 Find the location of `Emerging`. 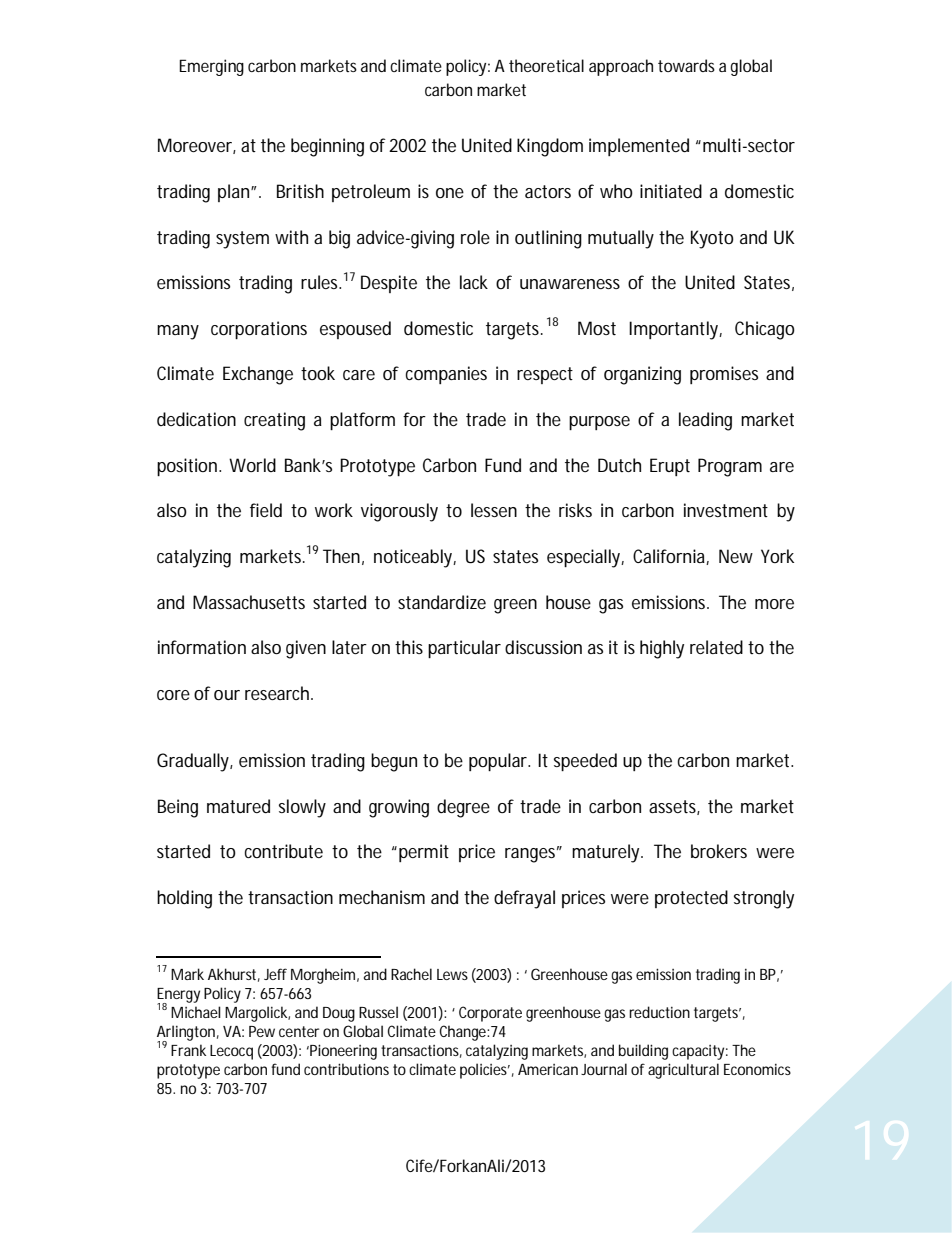

Emerging is located at coordinates (211, 67).
